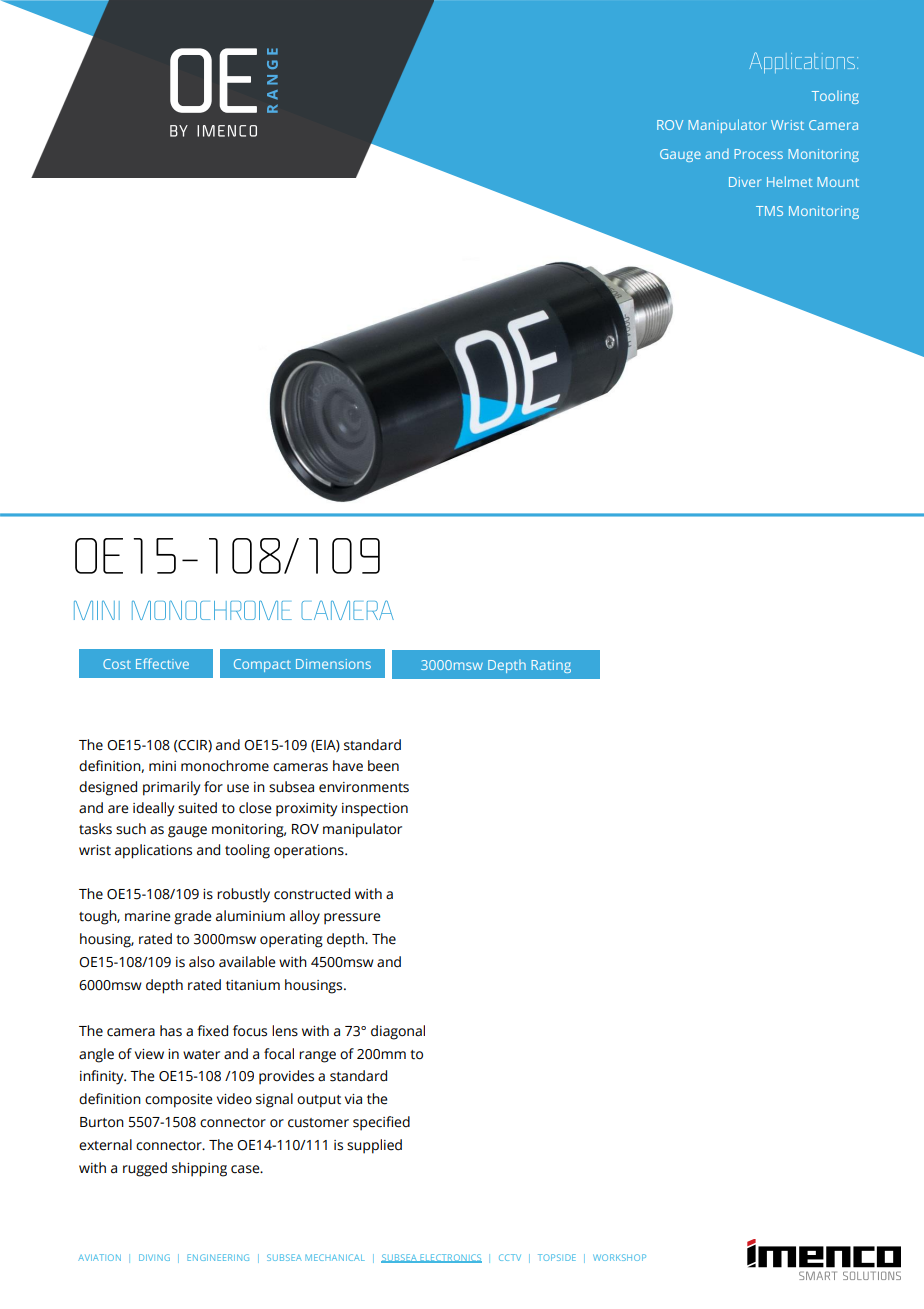 This screenshot has width=924, height=1309. What do you see at coordinates (758, 154) in the screenshot?
I see `Process` at bounding box center [758, 154].
